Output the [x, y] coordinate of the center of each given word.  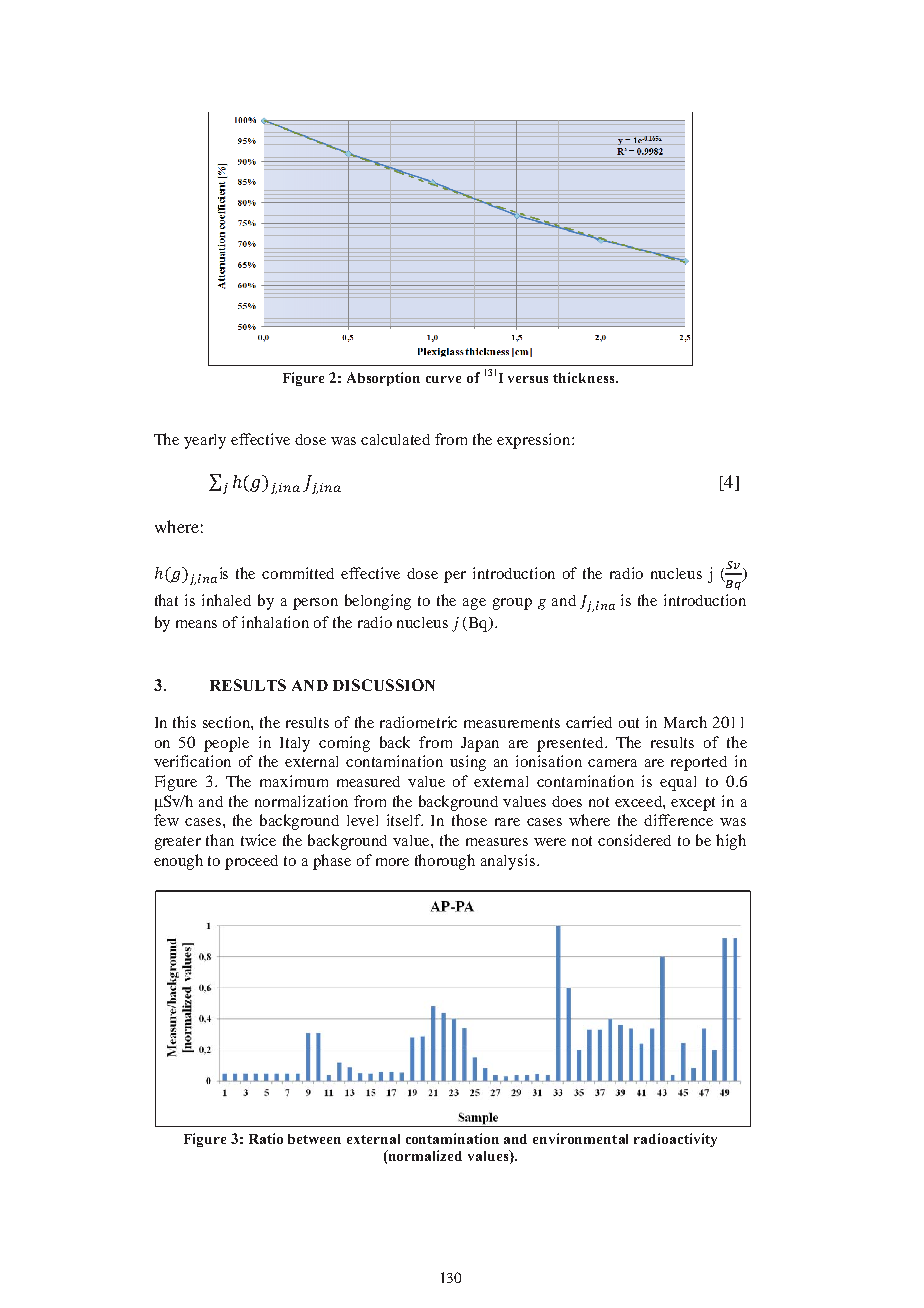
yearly [205, 441]
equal [678, 783]
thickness [585, 377]
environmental [580, 1138]
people [226, 744]
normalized [424, 1155]
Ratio [266, 1138]
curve [443, 379]
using [468, 763]
